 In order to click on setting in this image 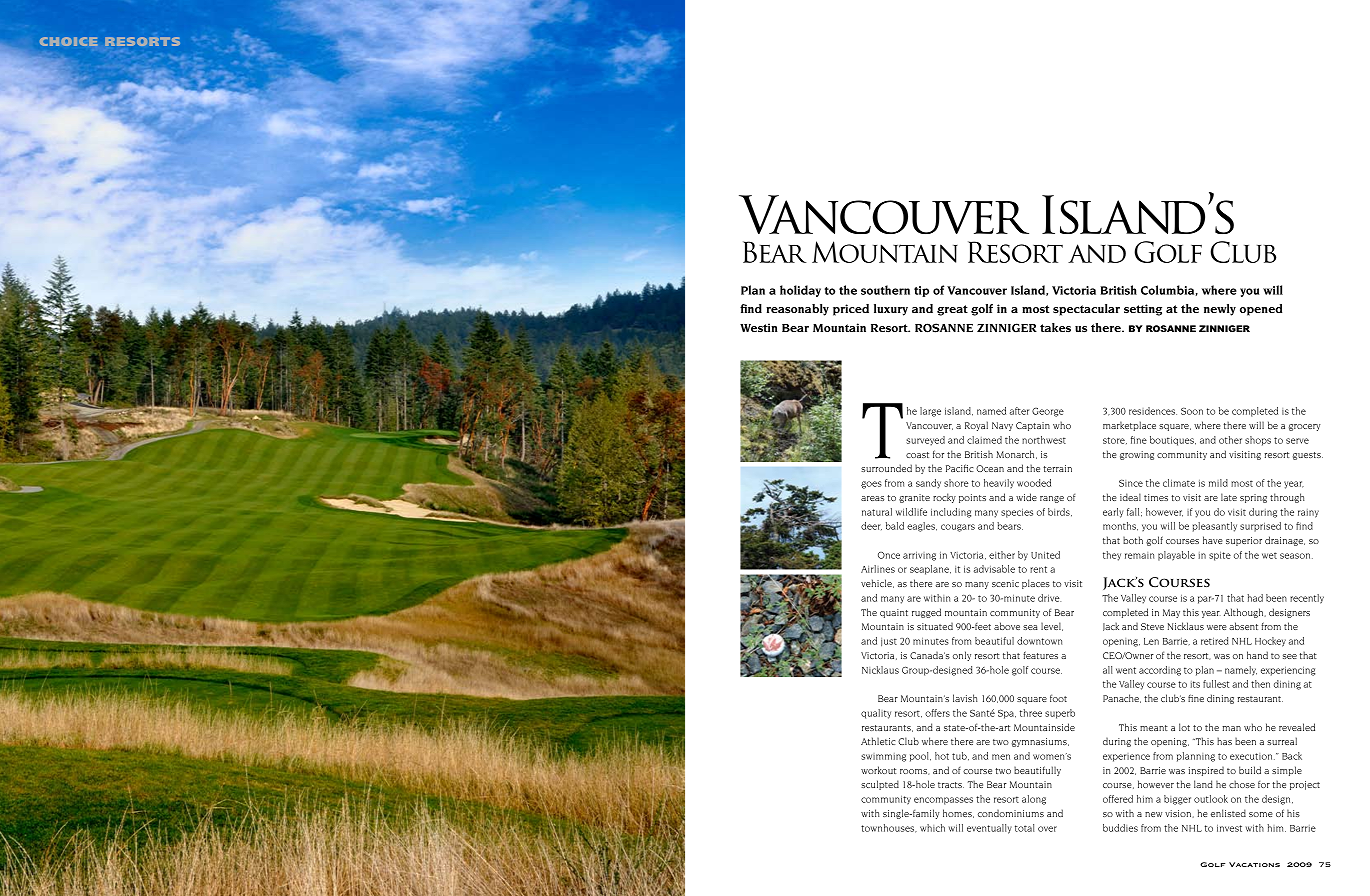, I will do `click(1143, 310)`.
